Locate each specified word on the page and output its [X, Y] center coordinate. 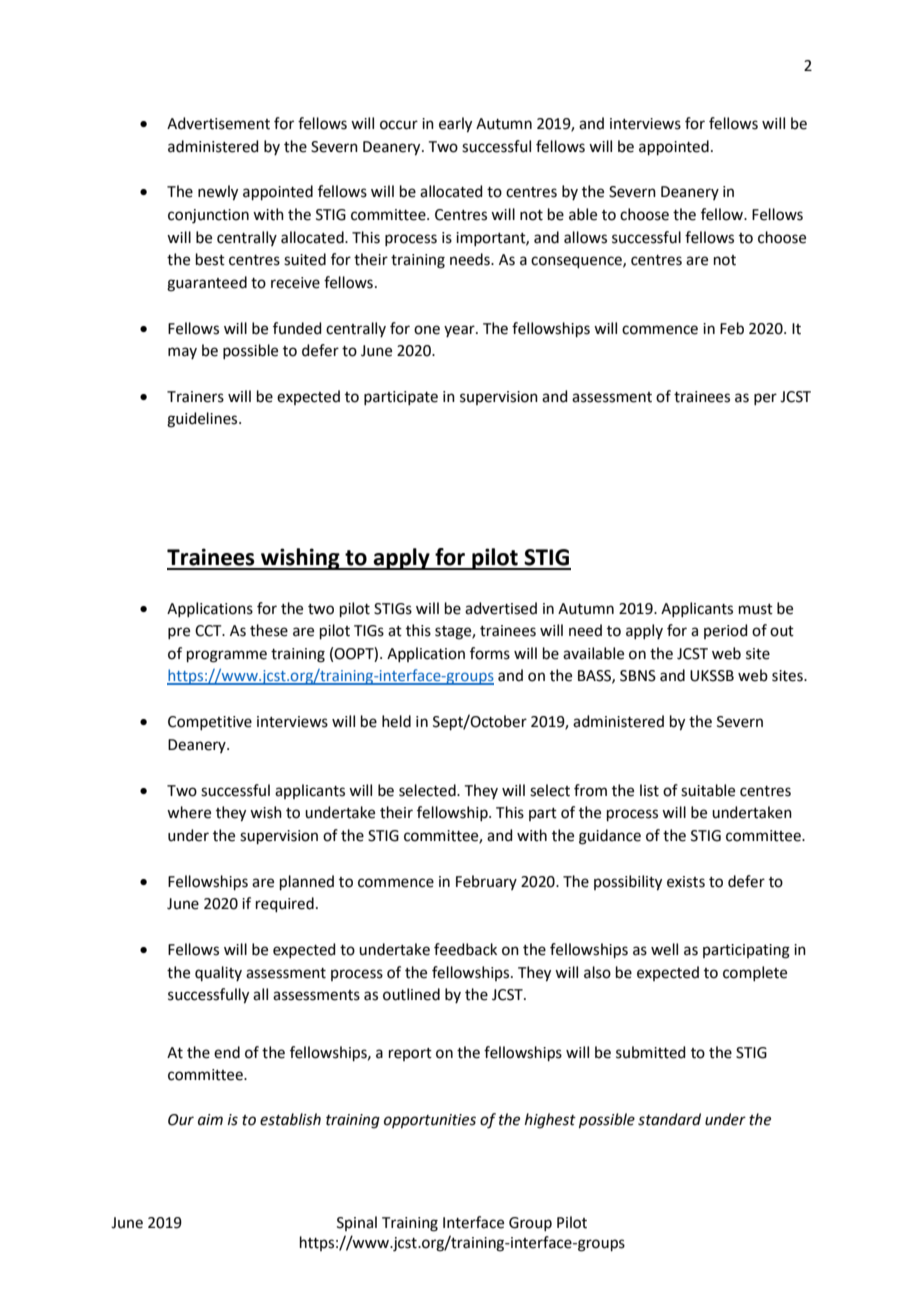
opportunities [430, 1121]
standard [669, 1119]
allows [585, 237]
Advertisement [218, 123]
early [455, 125]
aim [210, 1120]
